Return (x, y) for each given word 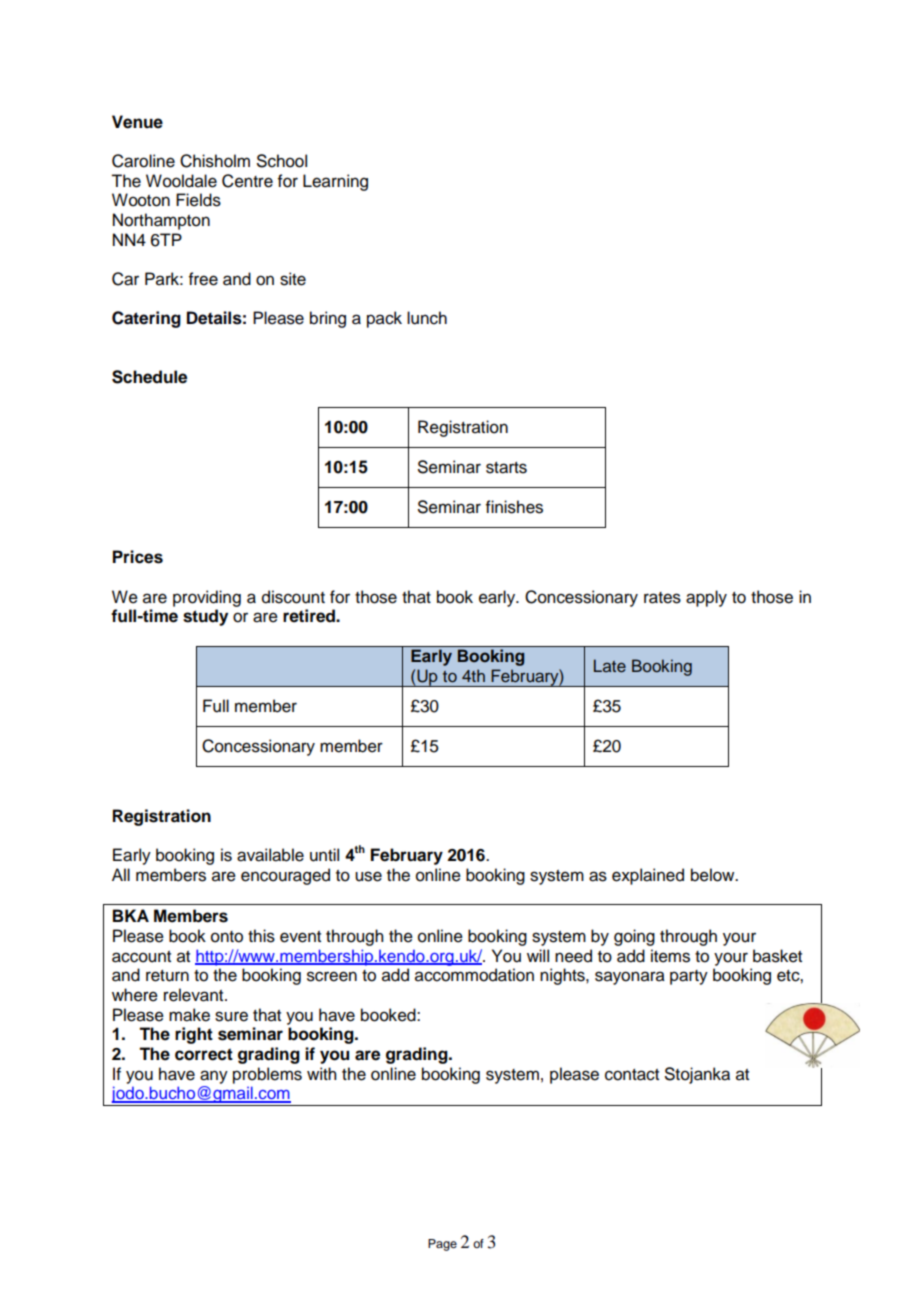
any (214, 1077)
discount (293, 597)
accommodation (474, 975)
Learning (335, 182)
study (205, 617)
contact (632, 1075)
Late (610, 666)
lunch (427, 318)
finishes (514, 507)
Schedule (149, 377)
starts (506, 468)
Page (442, 1245)
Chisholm (215, 161)
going (634, 937)
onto (227, 937)
